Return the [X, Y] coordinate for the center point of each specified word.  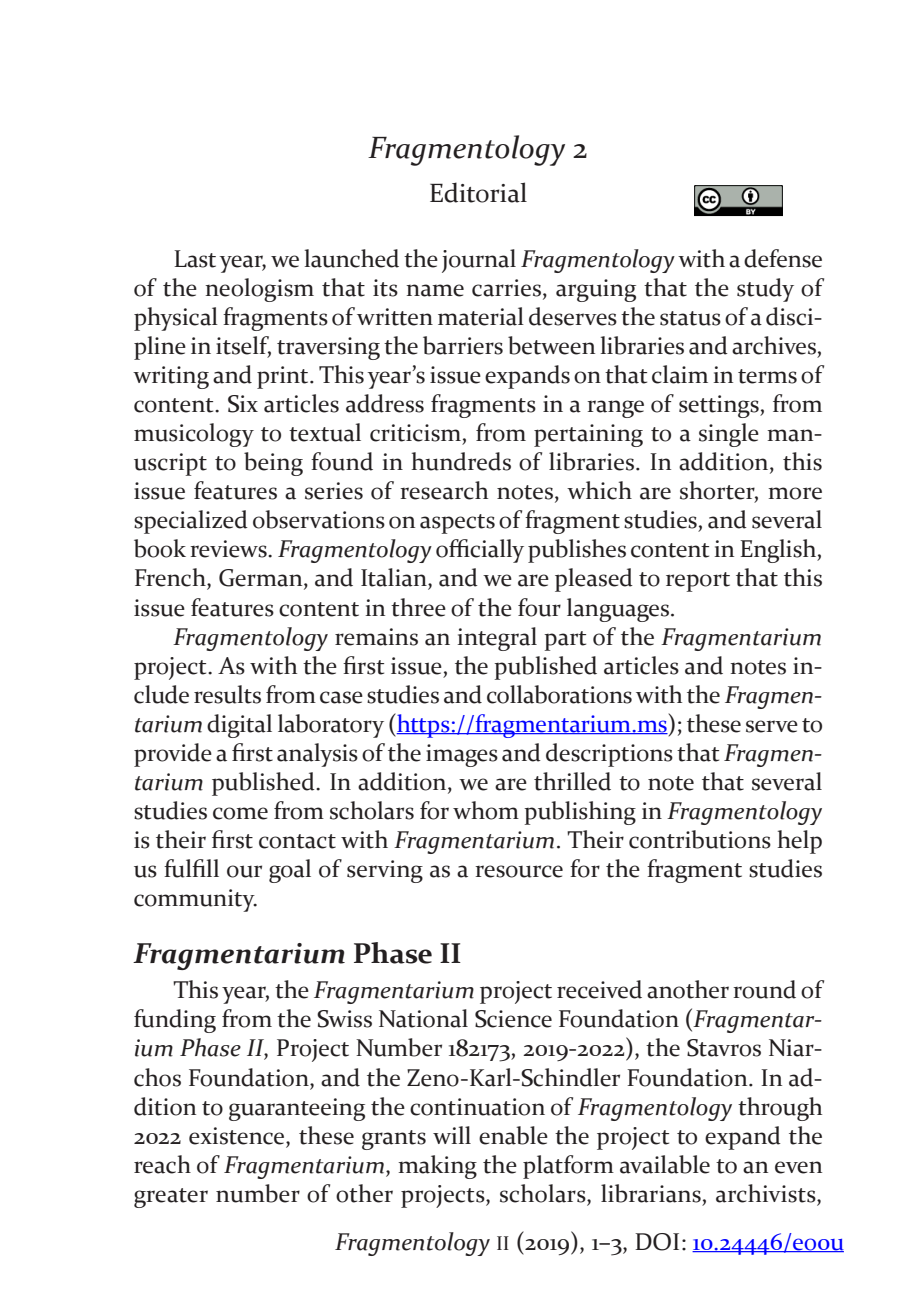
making [437, 1167]
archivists [767, 1194]
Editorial [478, 192]
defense [783, 258]
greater [171, 1198]
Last [195, 259]
